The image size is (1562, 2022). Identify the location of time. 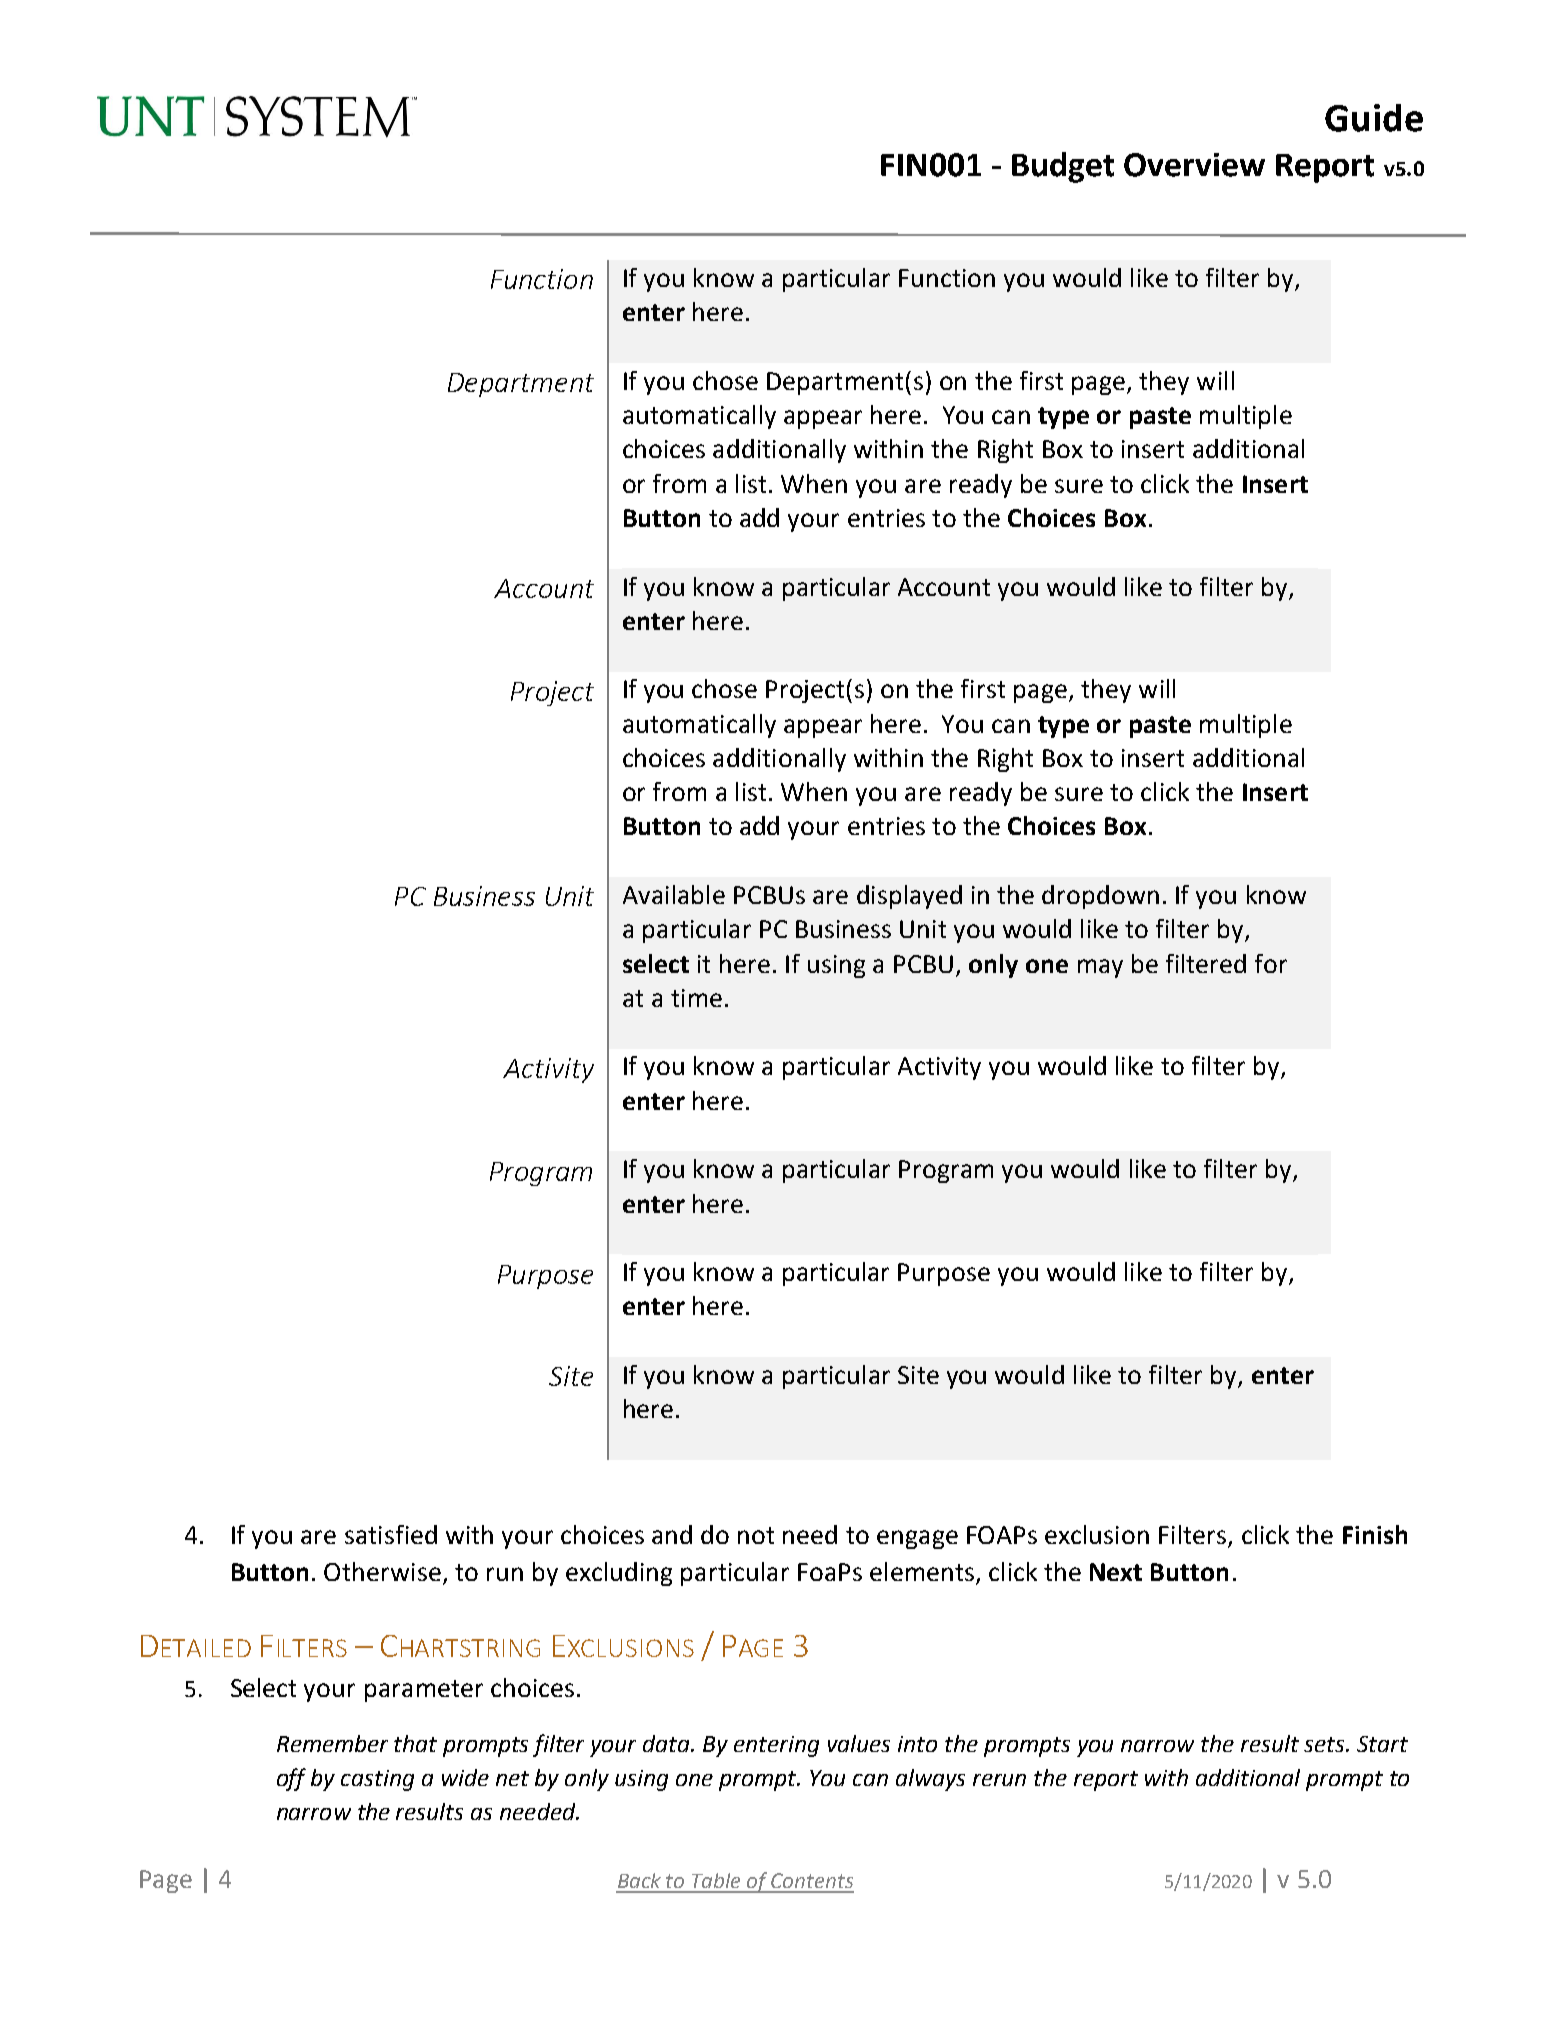
(696, 998).
